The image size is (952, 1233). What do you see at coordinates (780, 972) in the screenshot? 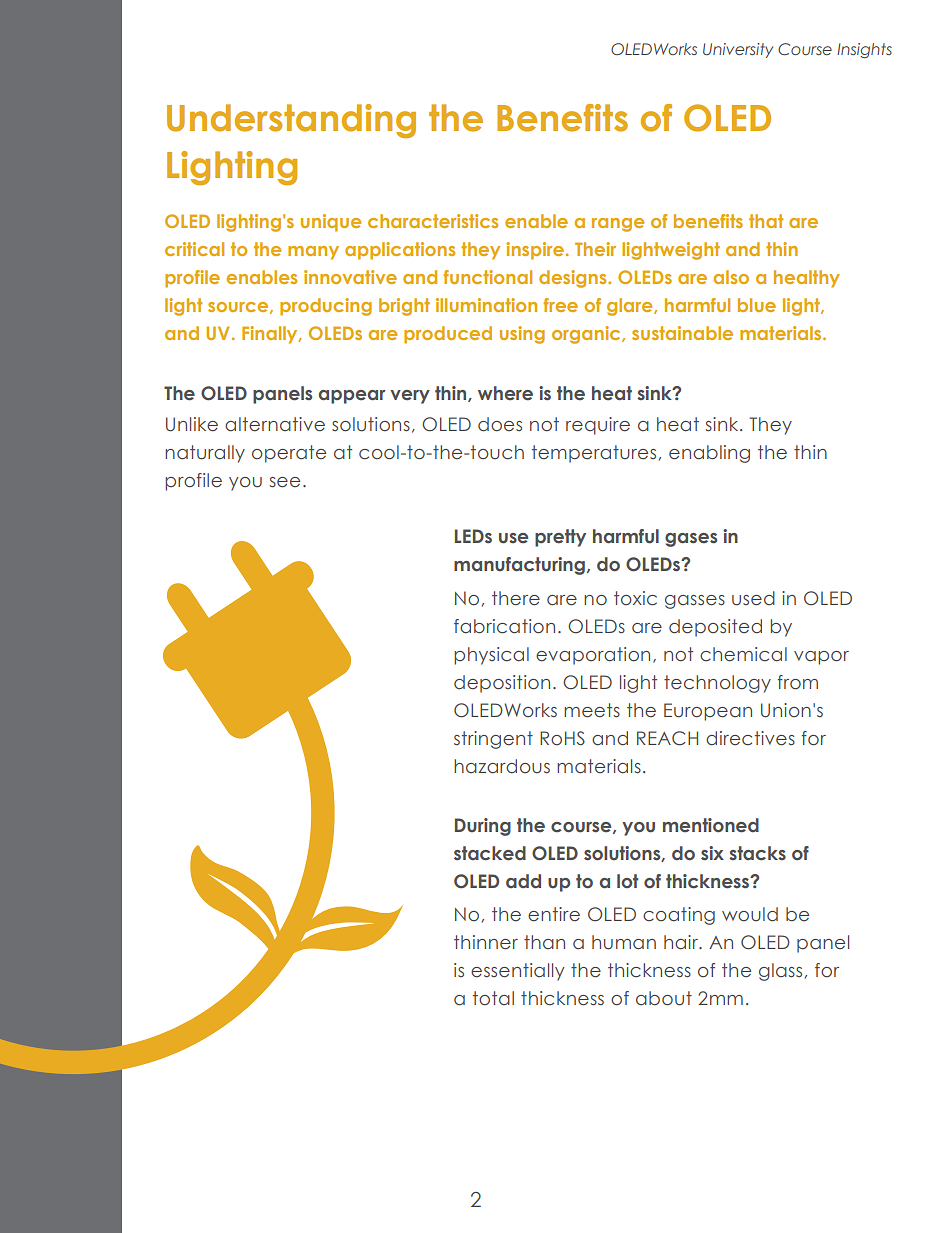
I see `glass` at bounding box center [780, 972].
